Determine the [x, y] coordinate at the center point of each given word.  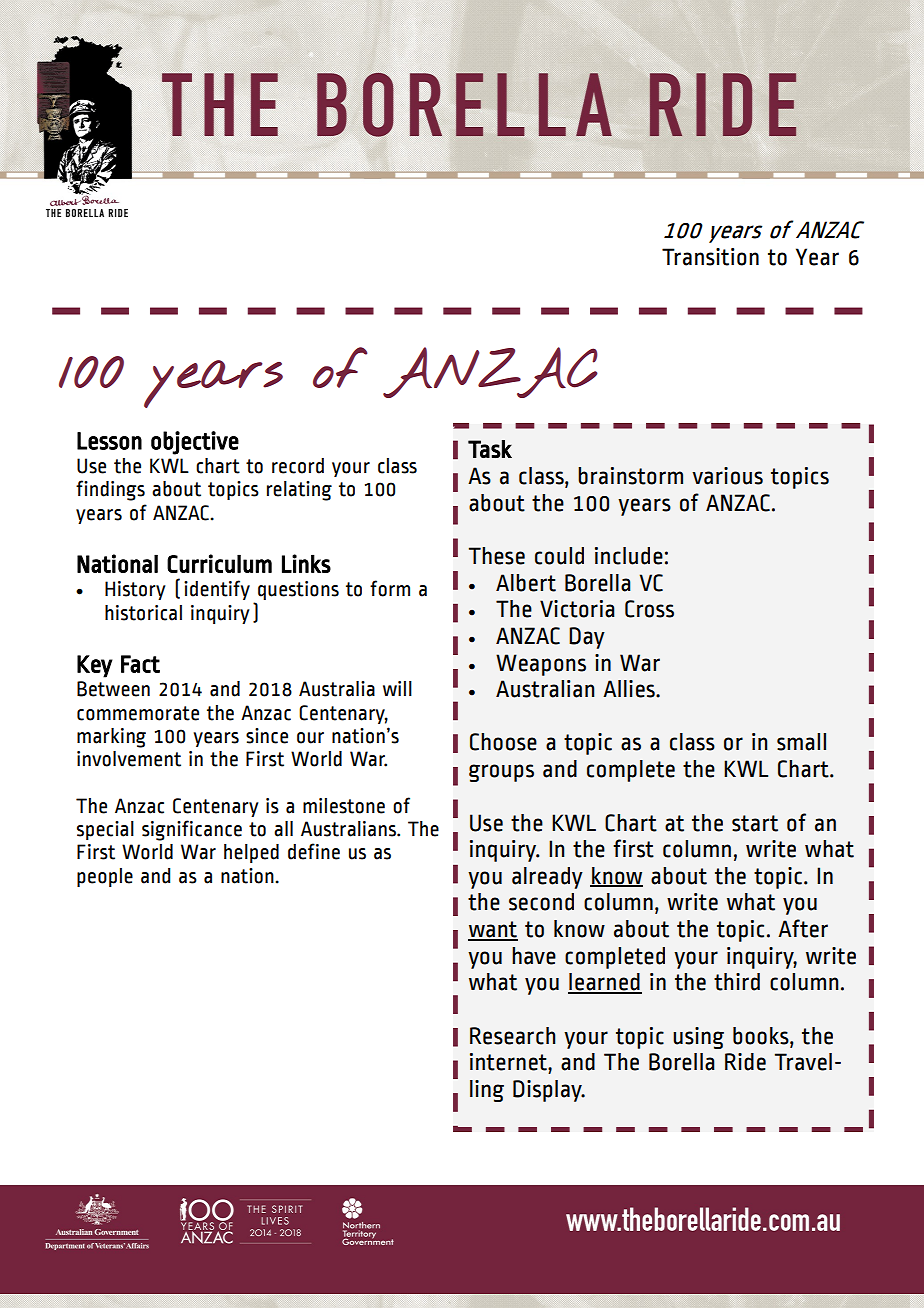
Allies [630, 689]
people [105, 877]
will [397, 688]
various [727, 476]
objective [195, 443]
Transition [710, 257]
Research [513, 1036]
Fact [140, 664]
